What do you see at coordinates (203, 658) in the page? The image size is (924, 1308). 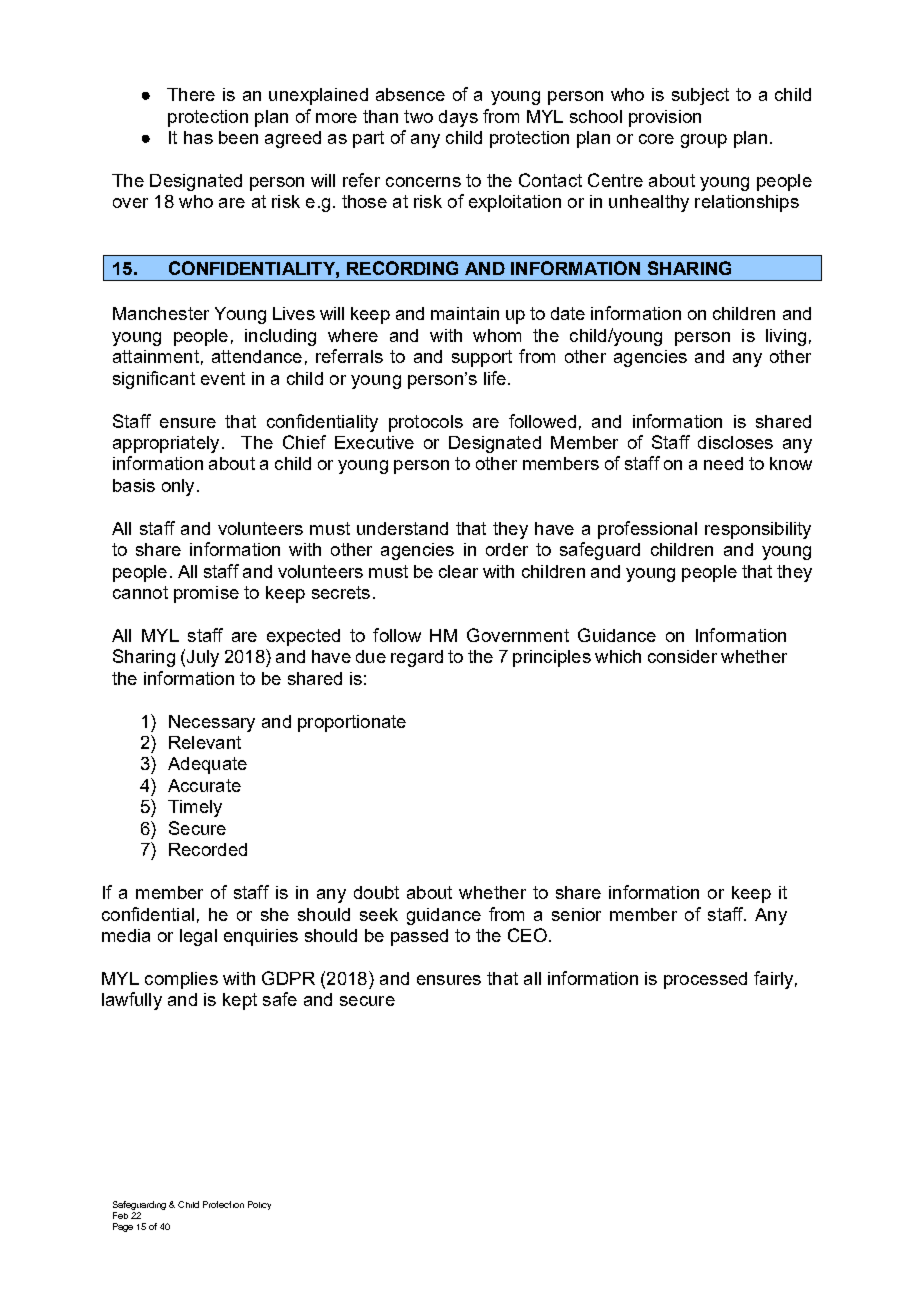 I see `July` at bounding box center [203, 658].
